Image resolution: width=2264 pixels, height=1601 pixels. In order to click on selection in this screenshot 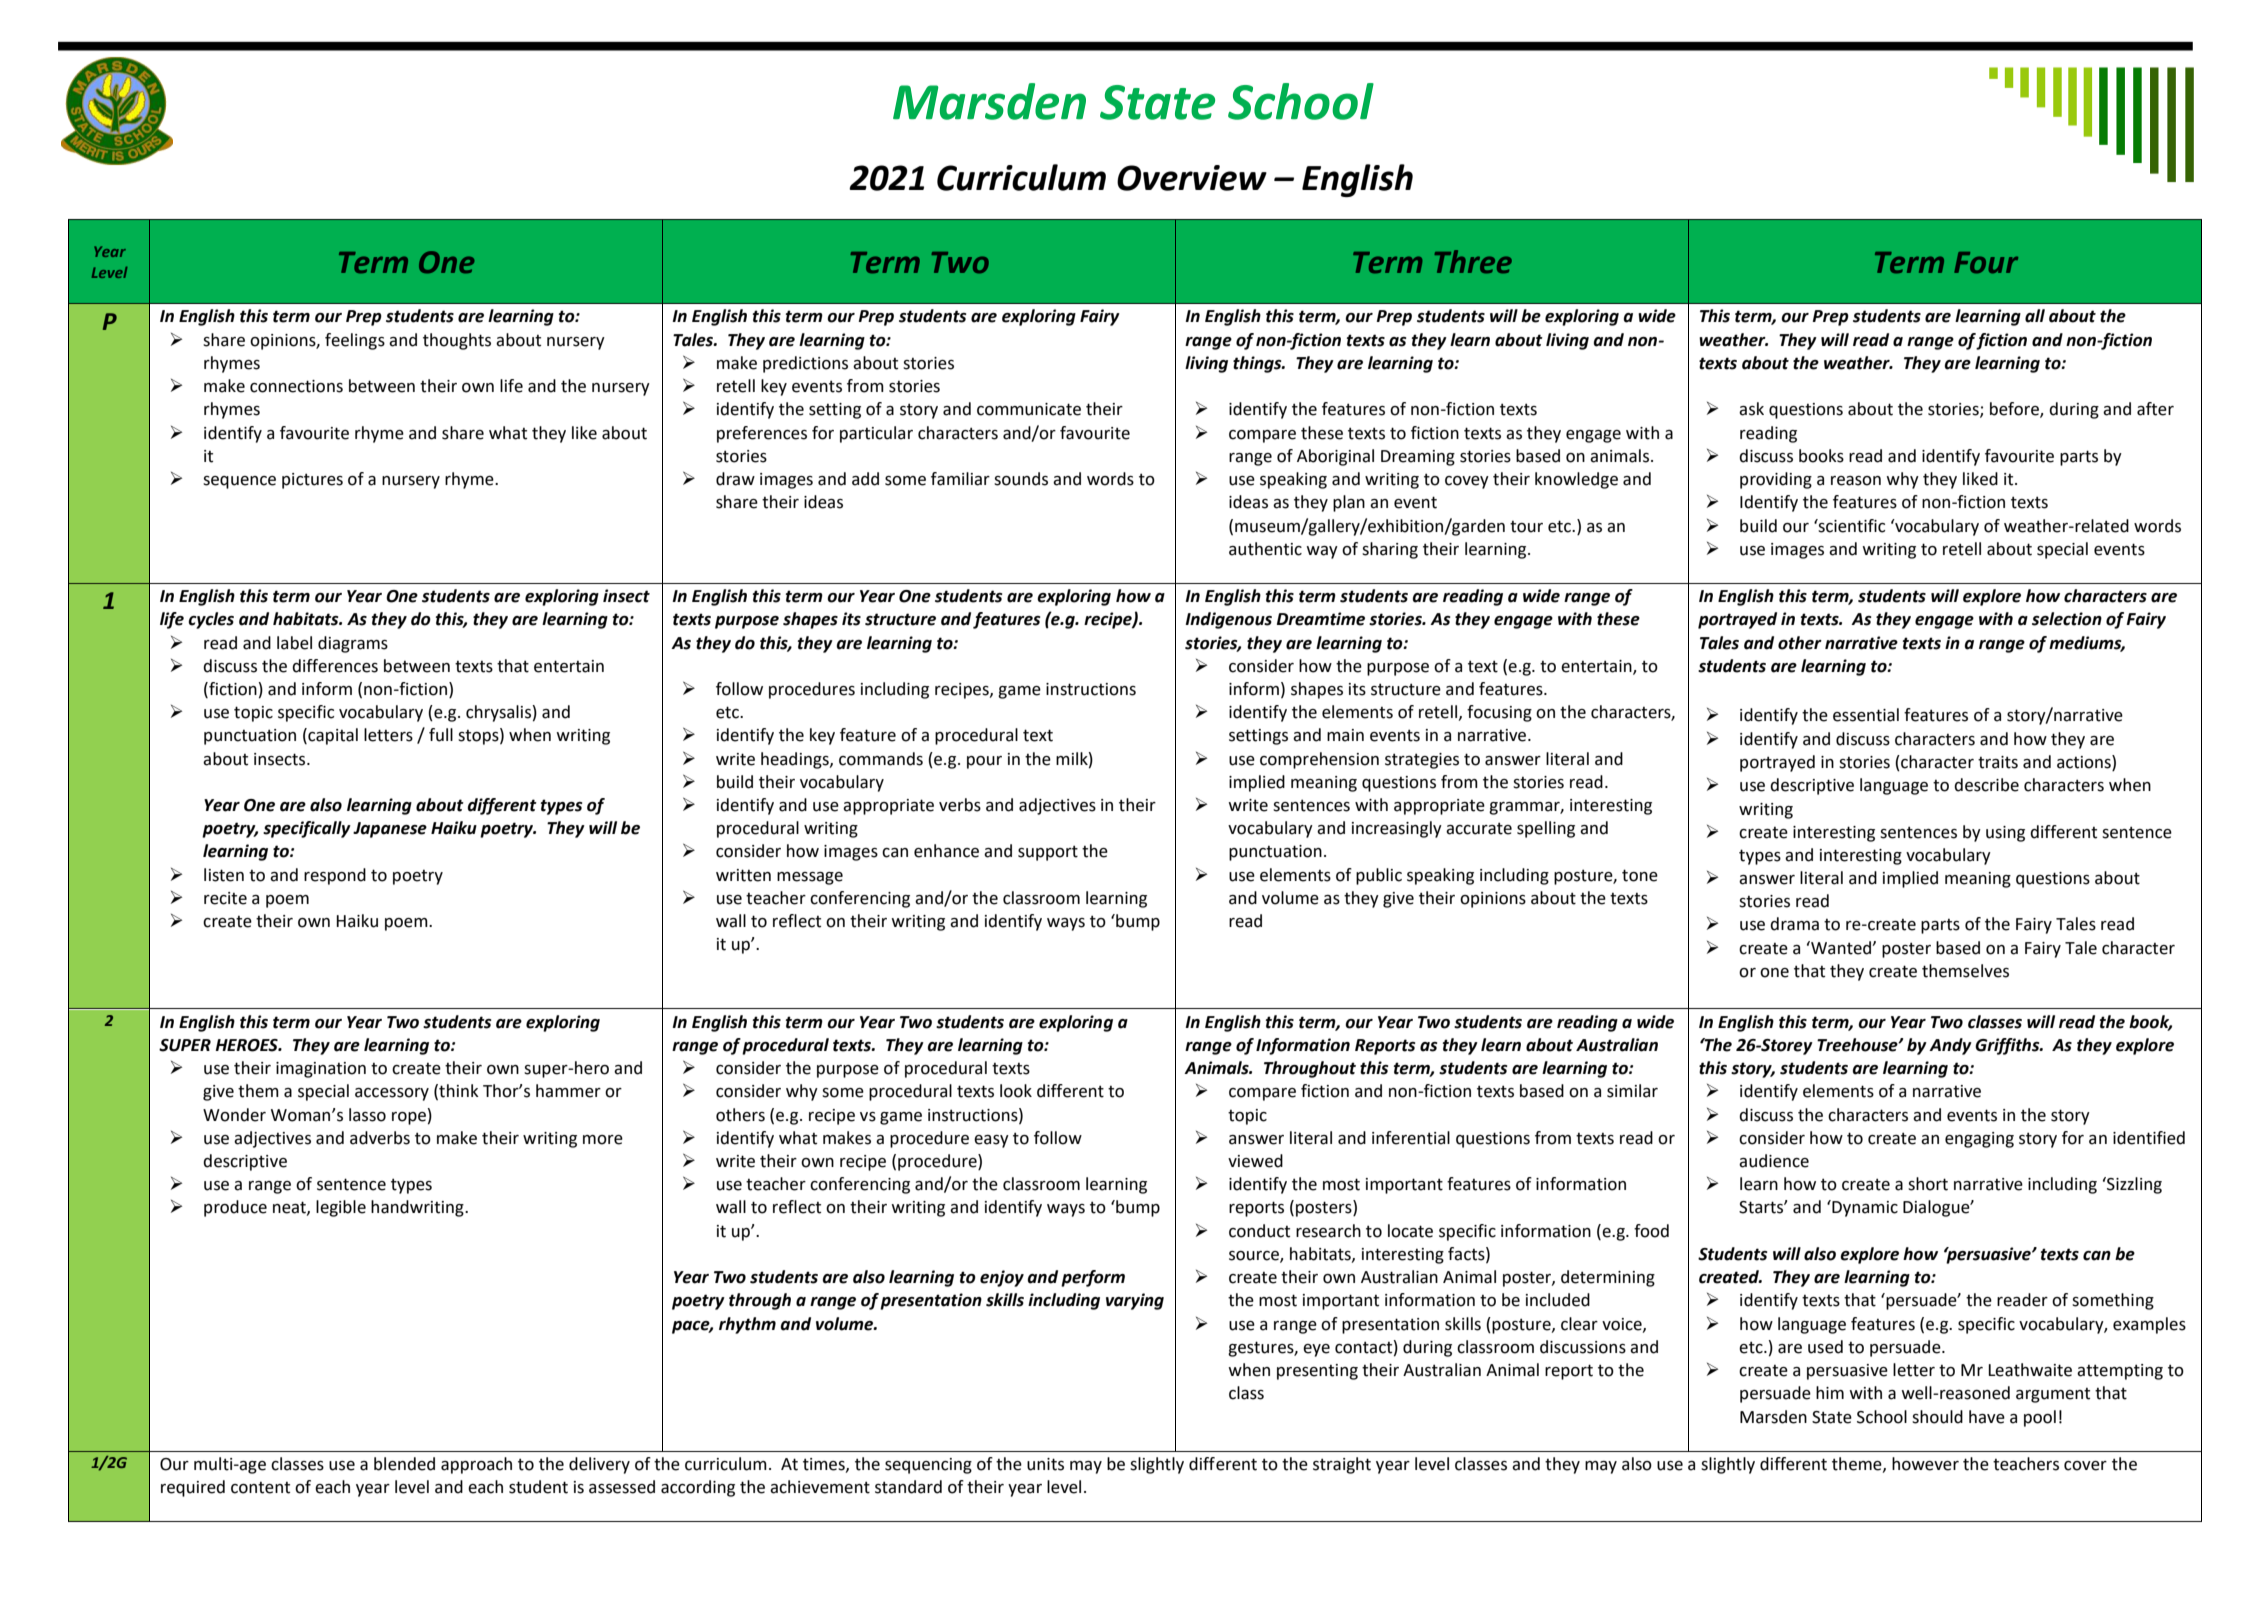, I will do `click(2067, 619)`.
